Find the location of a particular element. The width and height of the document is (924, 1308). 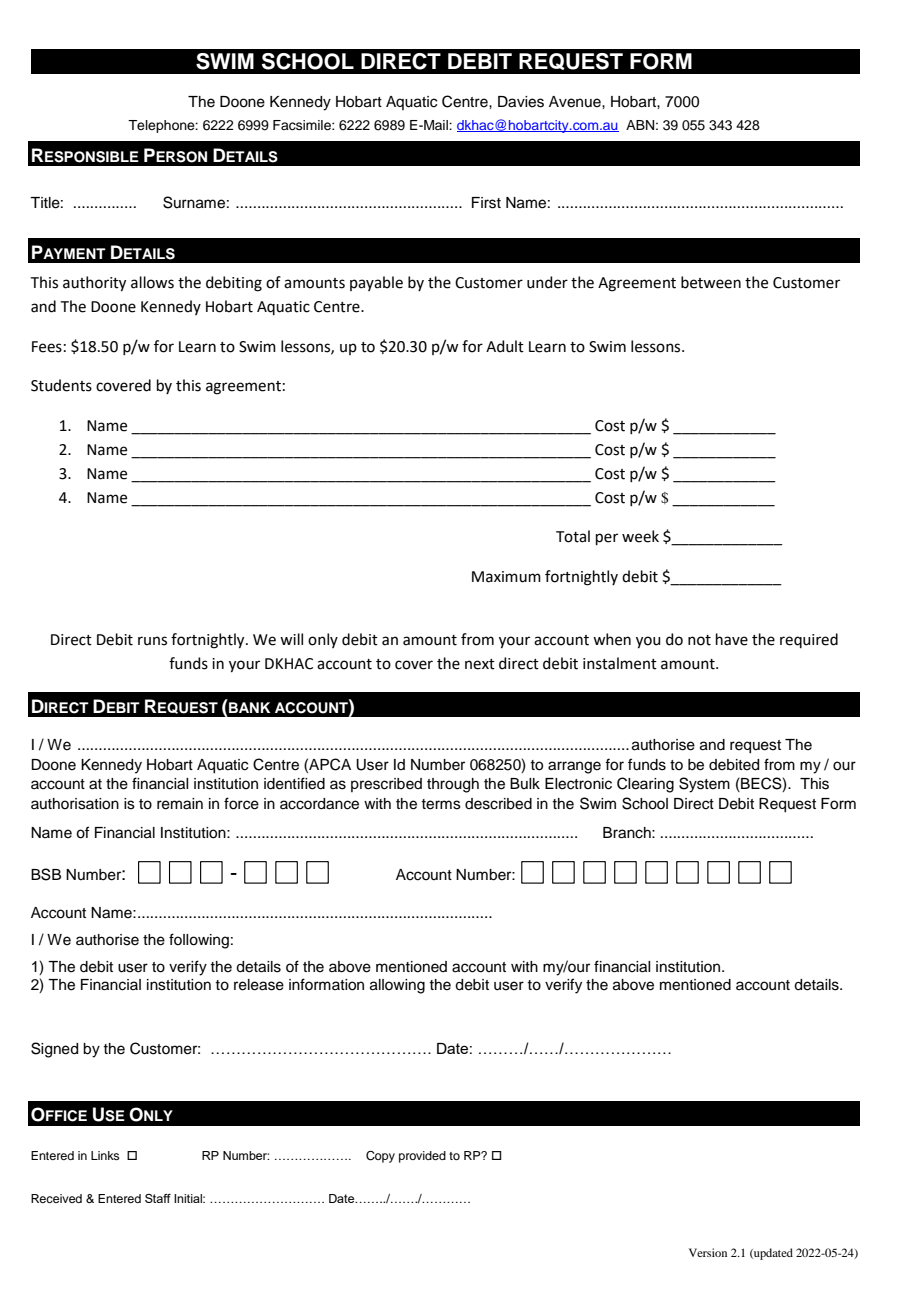

runs is located at coordinates (152, 641).
